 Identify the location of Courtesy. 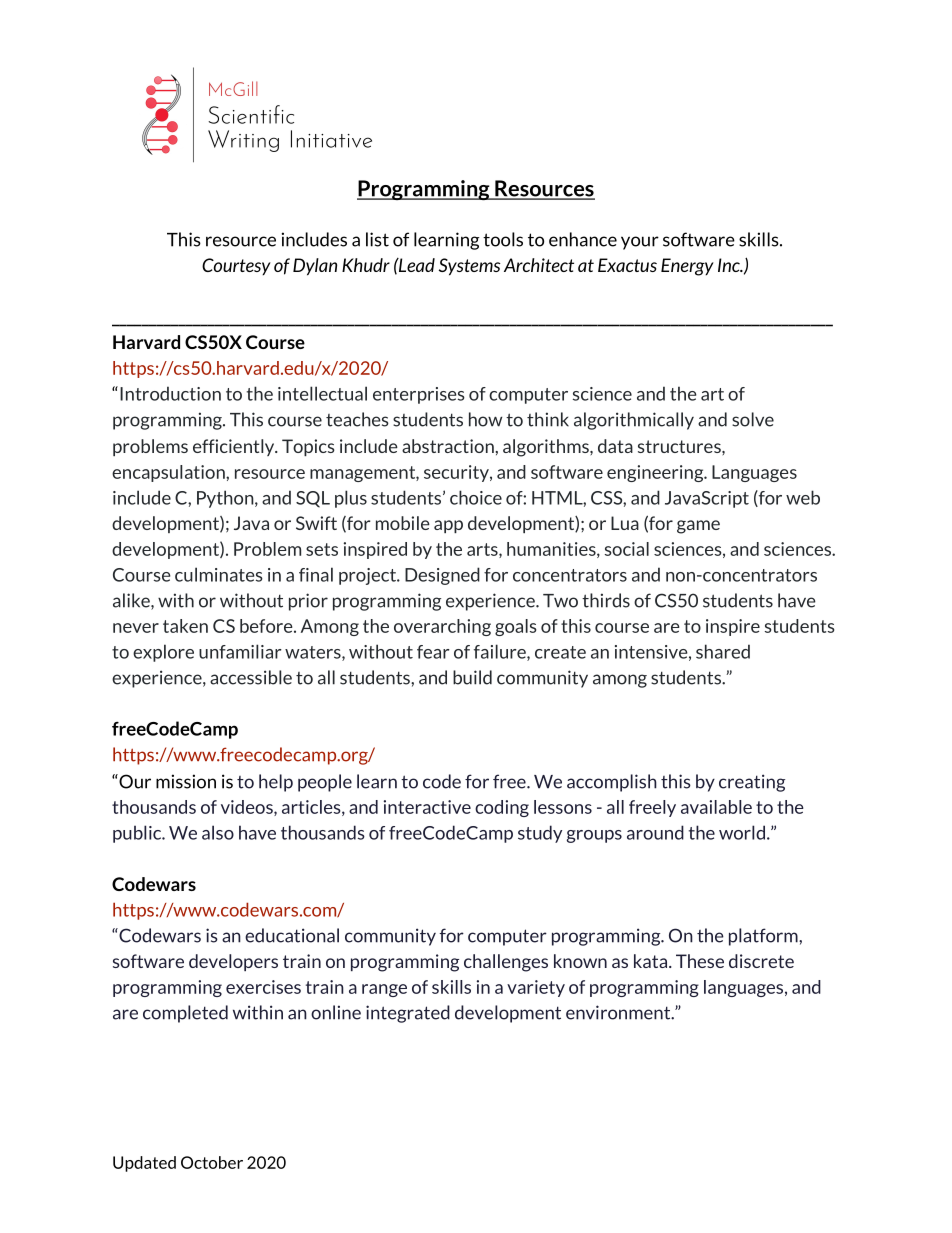
(236, 266).
